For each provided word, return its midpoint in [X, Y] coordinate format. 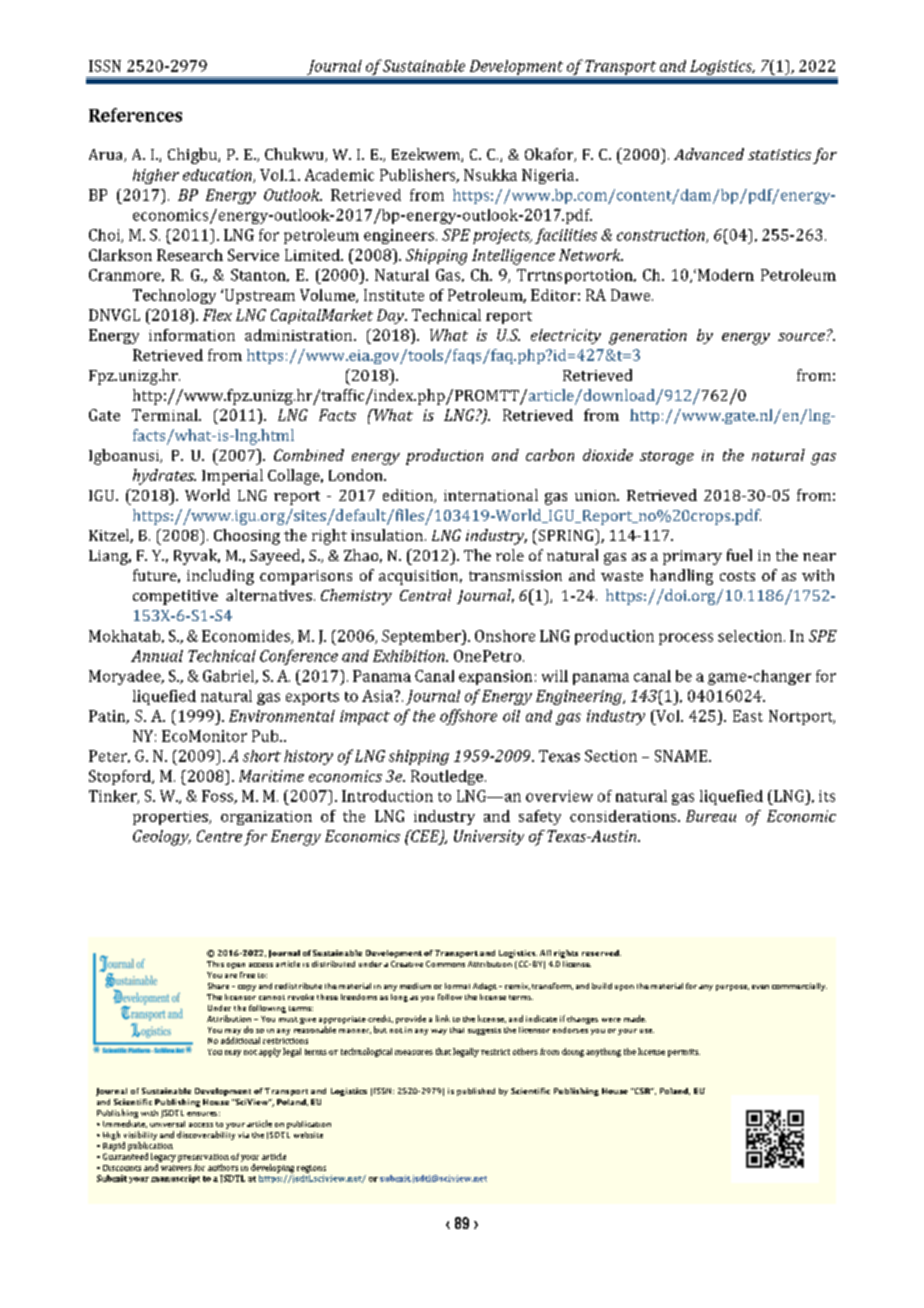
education [218, 176]
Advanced [709, 154]
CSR [643, 1091]
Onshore [505, 636]
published [476, 1092]
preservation [203, 1158]
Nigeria [549, 176]
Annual [157, 656]
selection [751, 636]
